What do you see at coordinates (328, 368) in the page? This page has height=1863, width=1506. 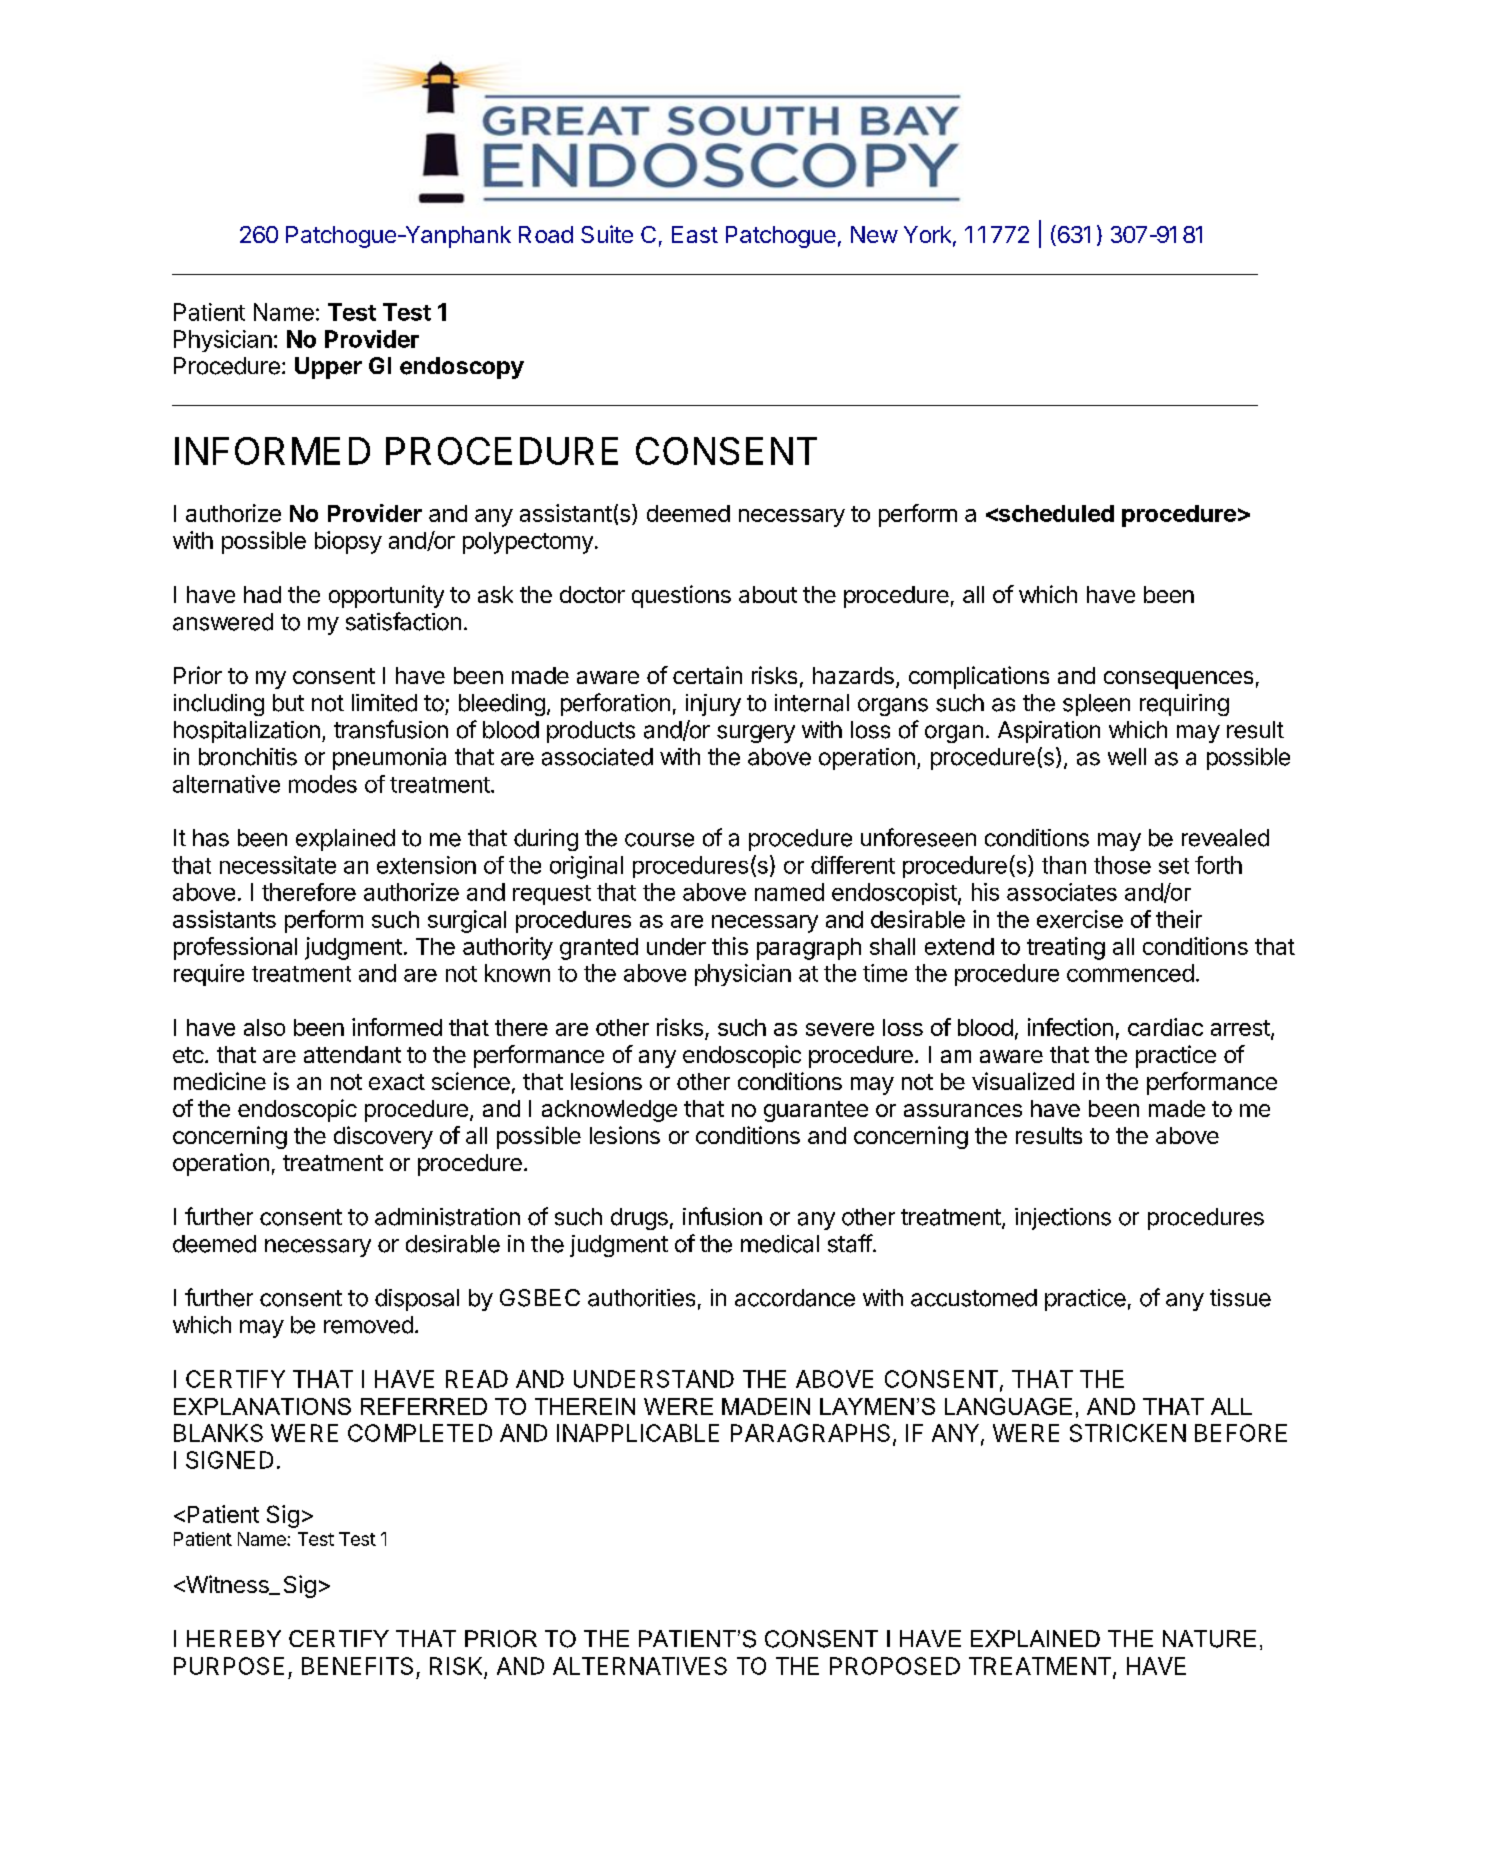 I see `Upper` at bounding box center [328, 368].
